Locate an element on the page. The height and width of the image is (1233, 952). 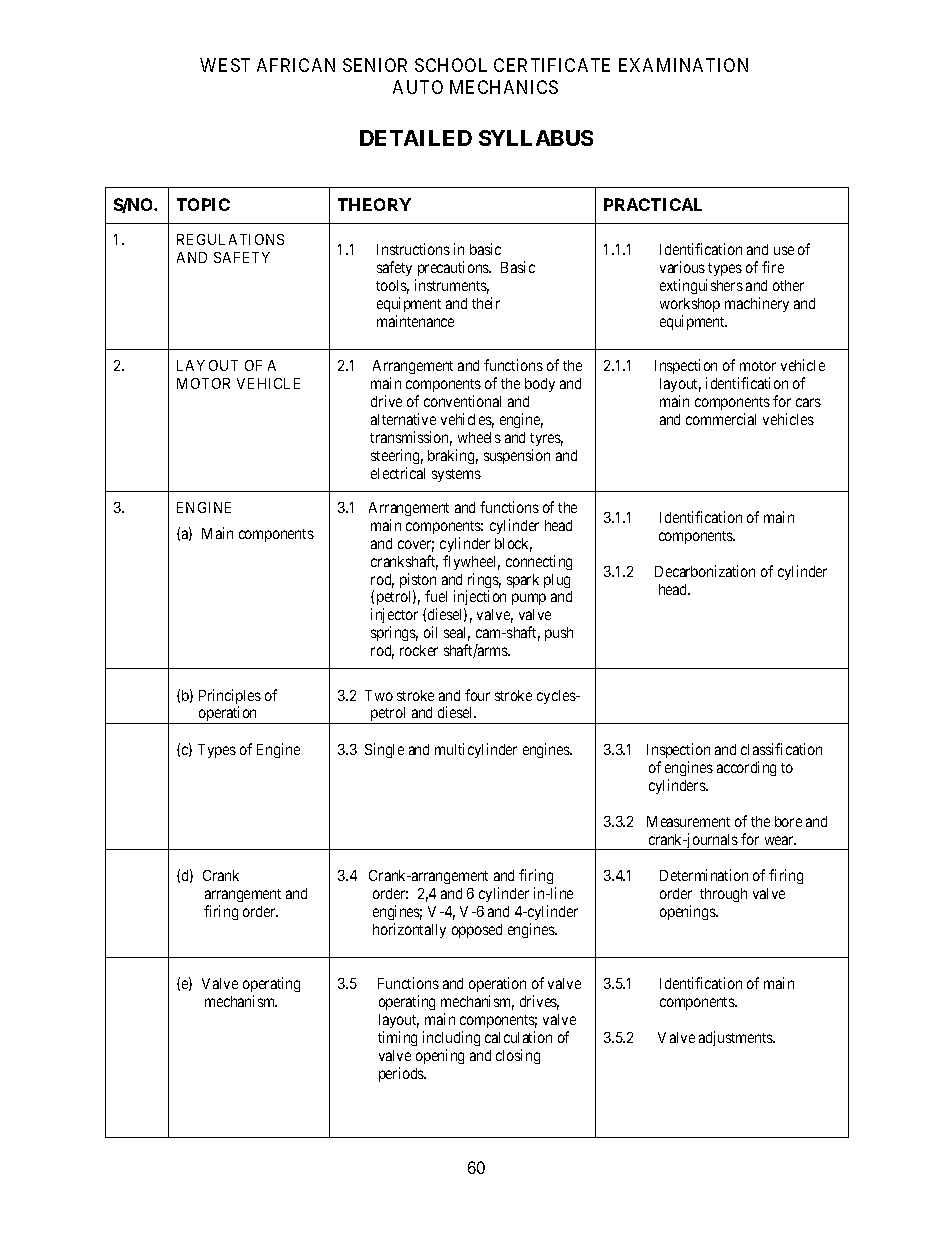
timing is located at coordinates (397, 1038).
